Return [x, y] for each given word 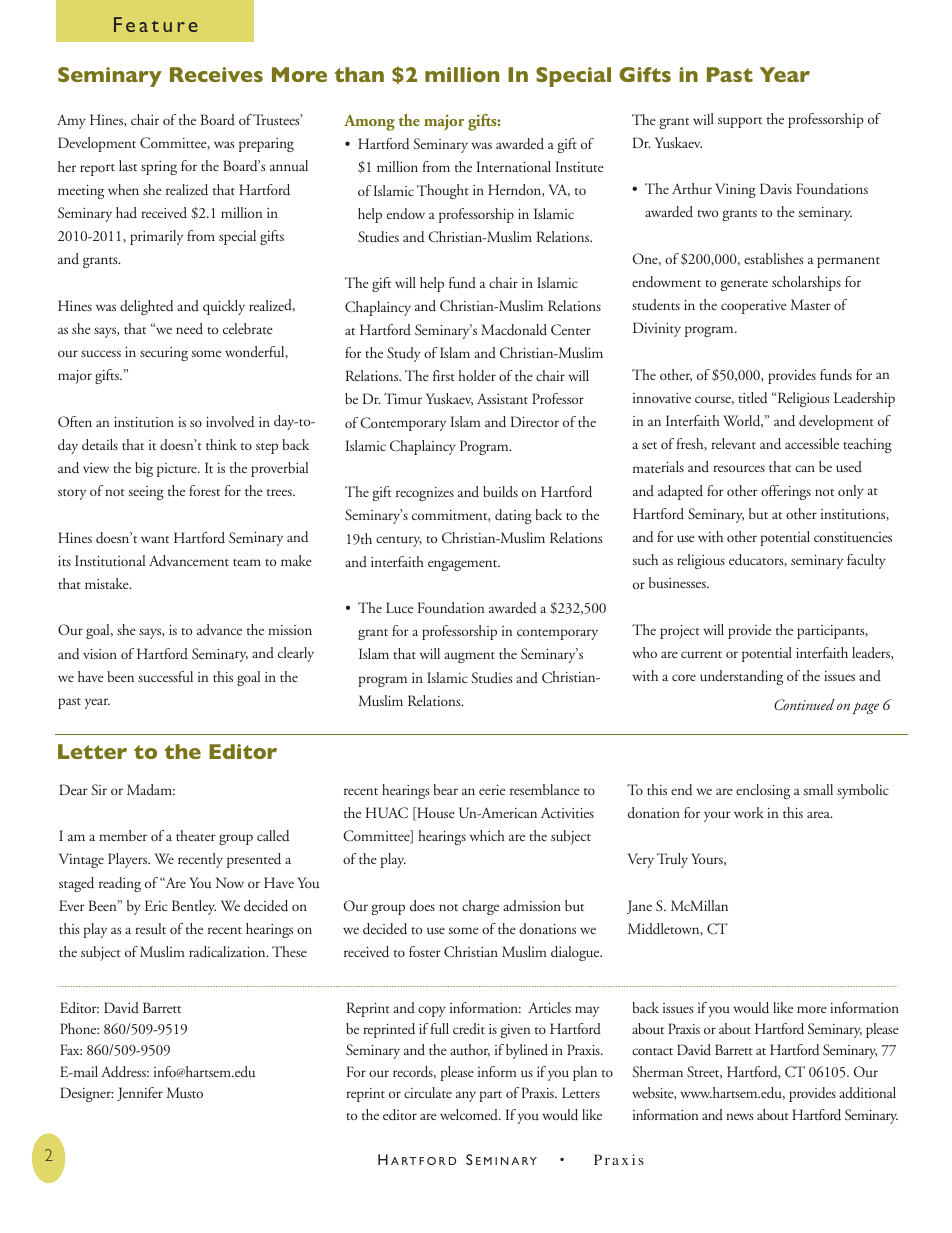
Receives [216, 74]
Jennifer [140, 1094]
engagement [464, 565]
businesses [678, 583]
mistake [108, 583]
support [740, 122]
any [466, 1096]
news [740, 1116]
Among [369, 122]
